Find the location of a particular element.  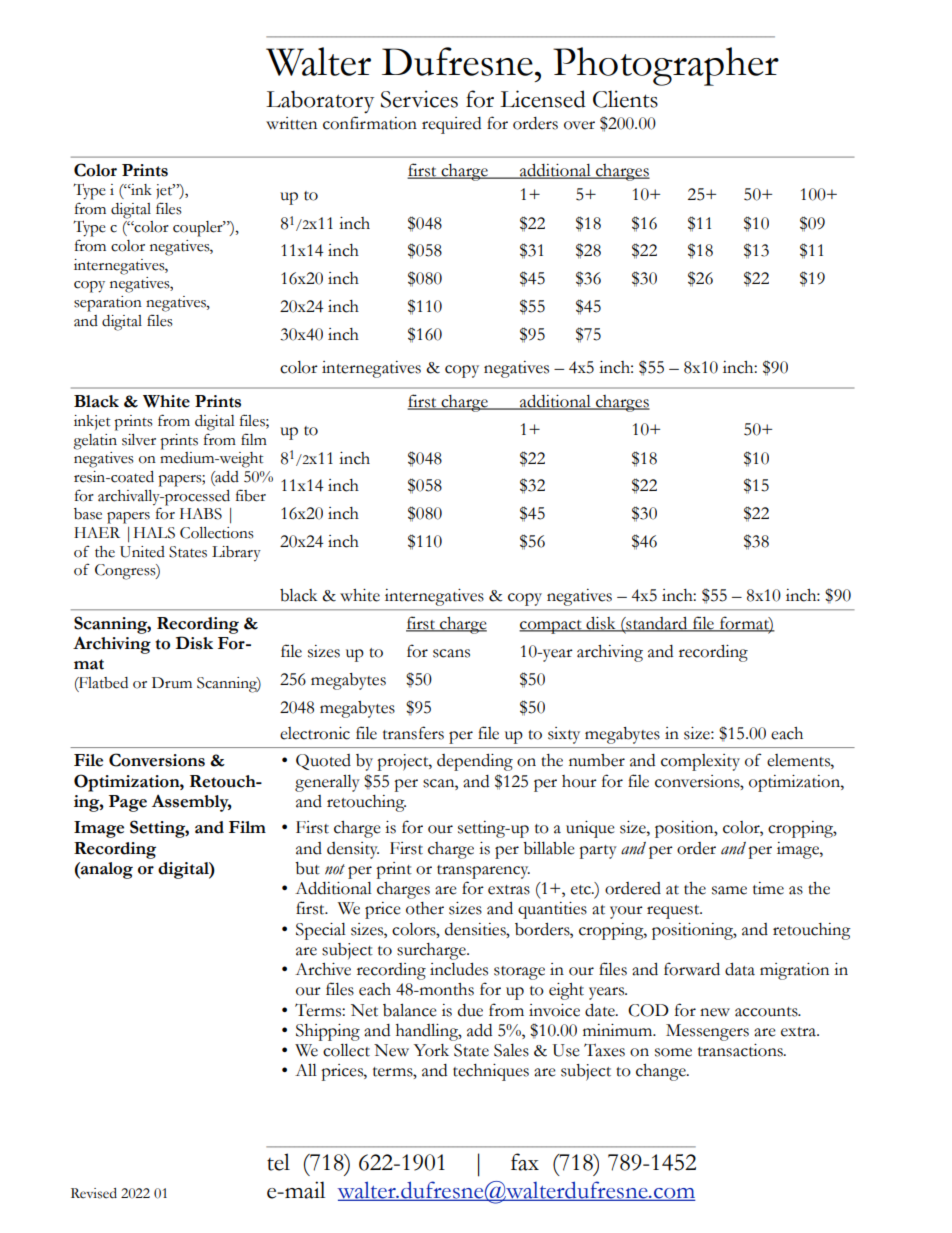

Drum is located at coordinates (172, 683).
